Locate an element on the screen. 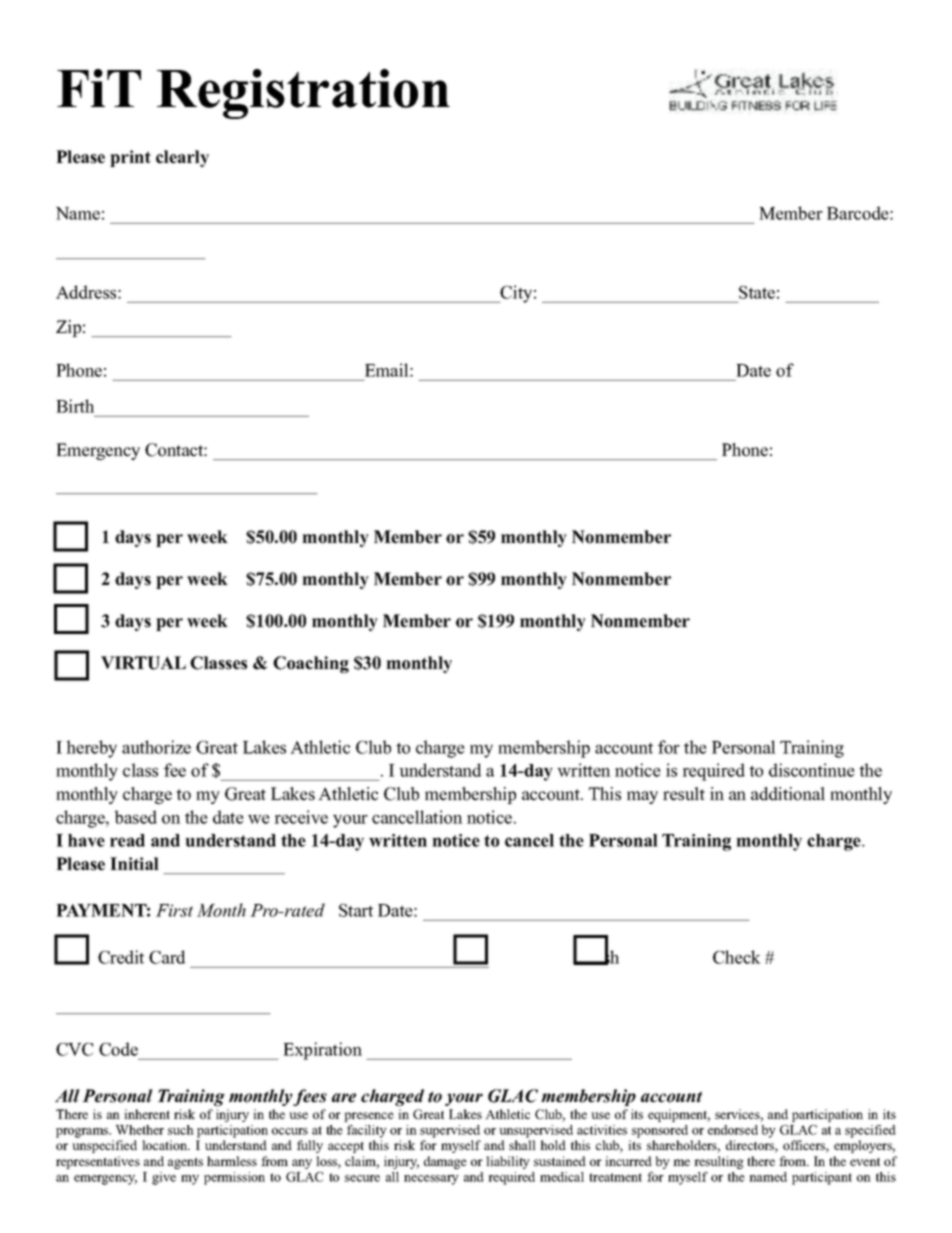 The width and height of the screenshot is (952, 1233). VIRTUAL is located at coordinates (143, 663).
